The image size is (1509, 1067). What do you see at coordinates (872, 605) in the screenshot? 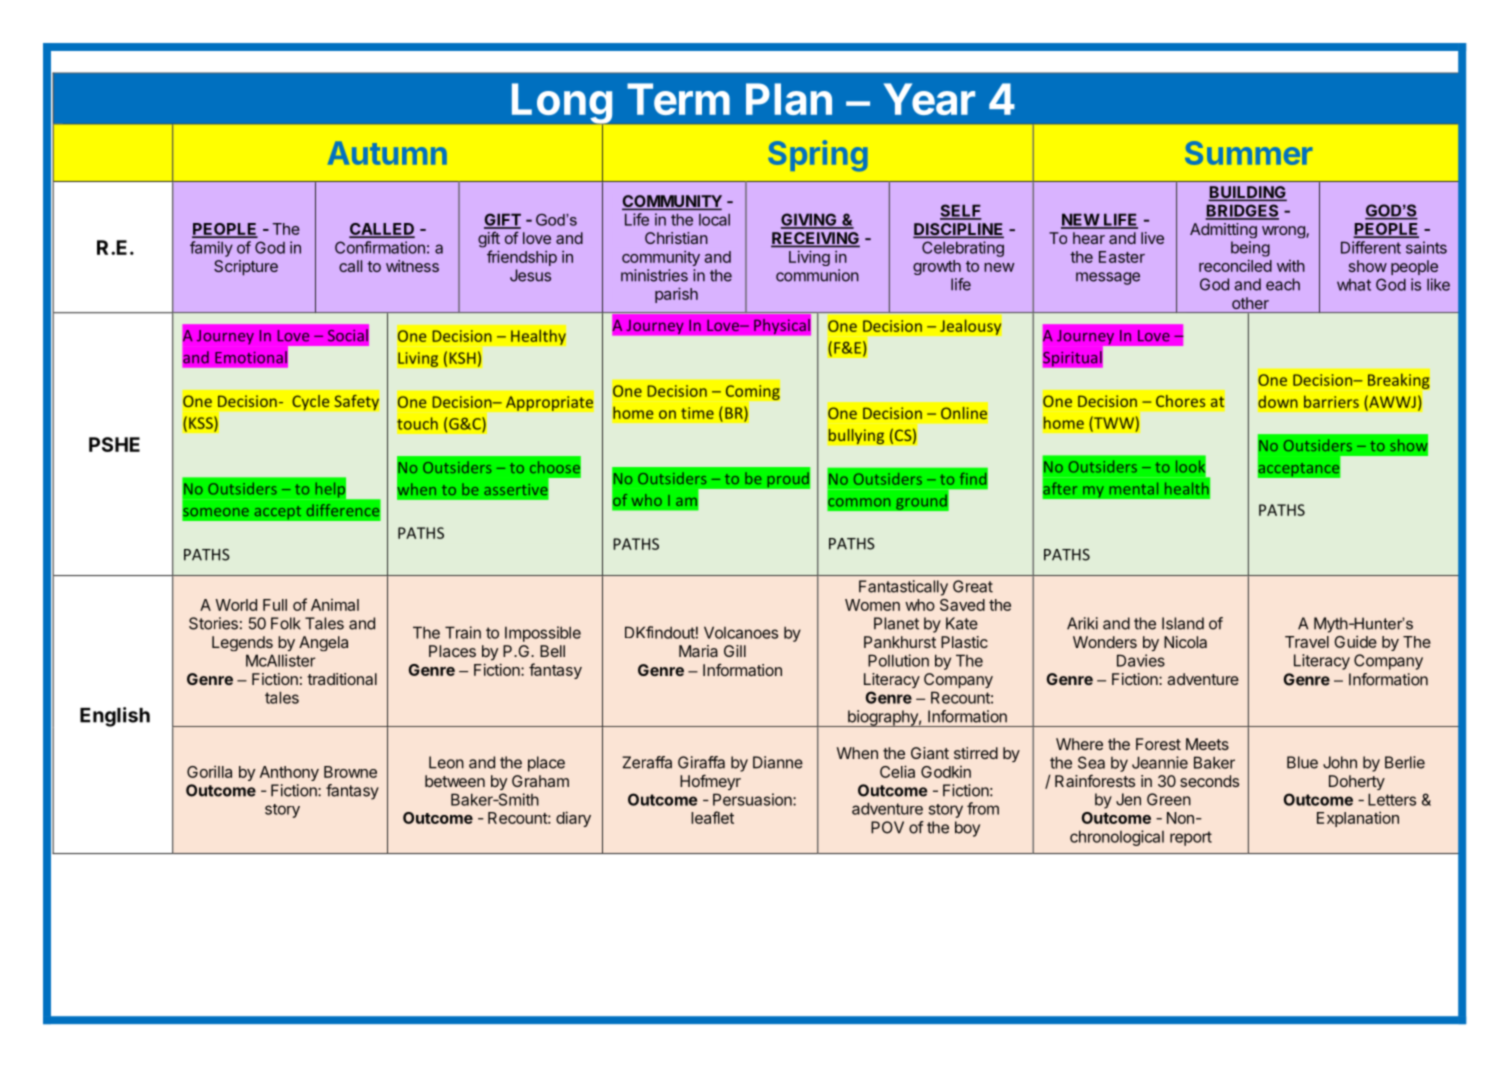
I see `Women` at bounding box center [872, 605].
